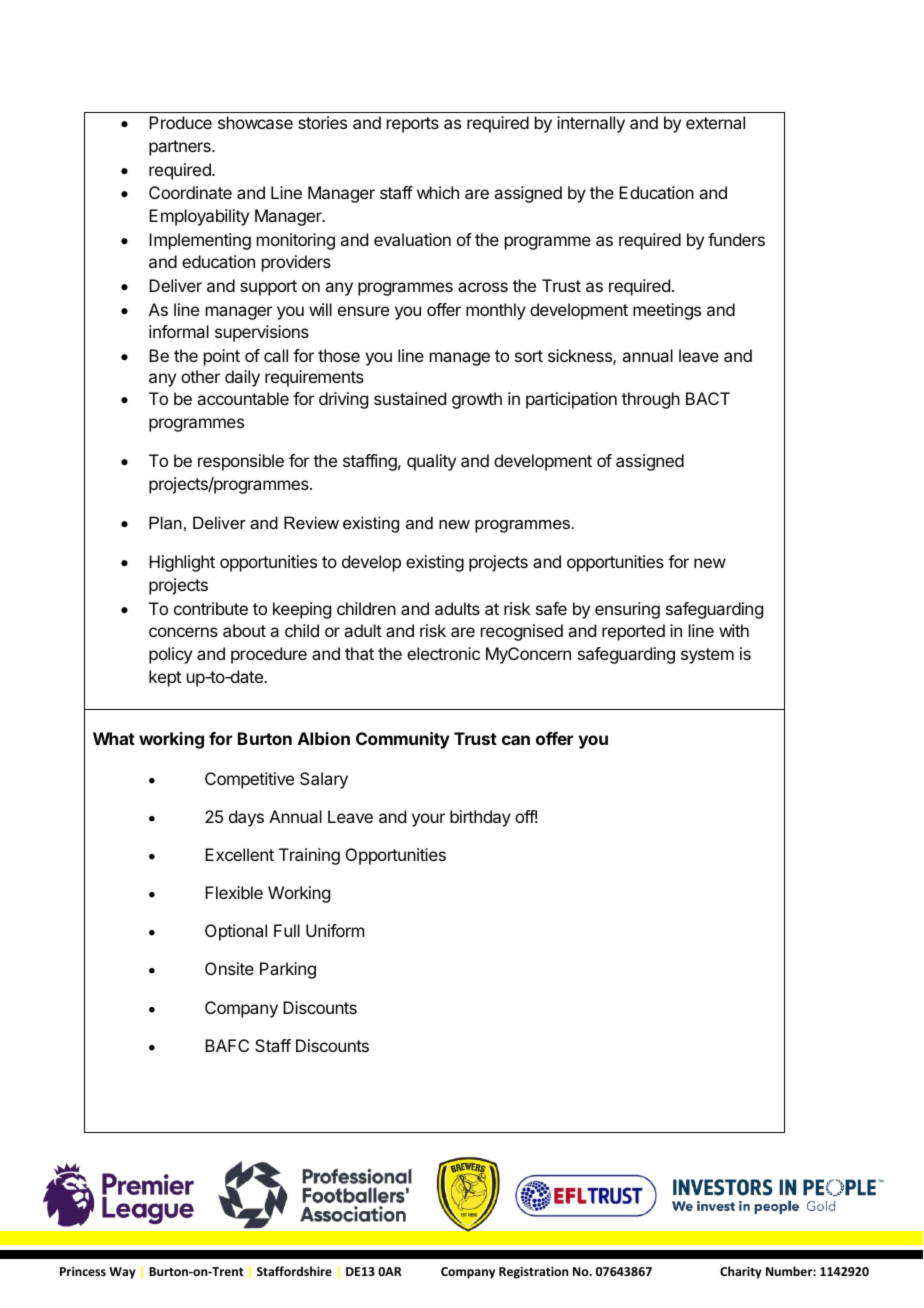  I want to click on ensuring, so click(627, 610).
